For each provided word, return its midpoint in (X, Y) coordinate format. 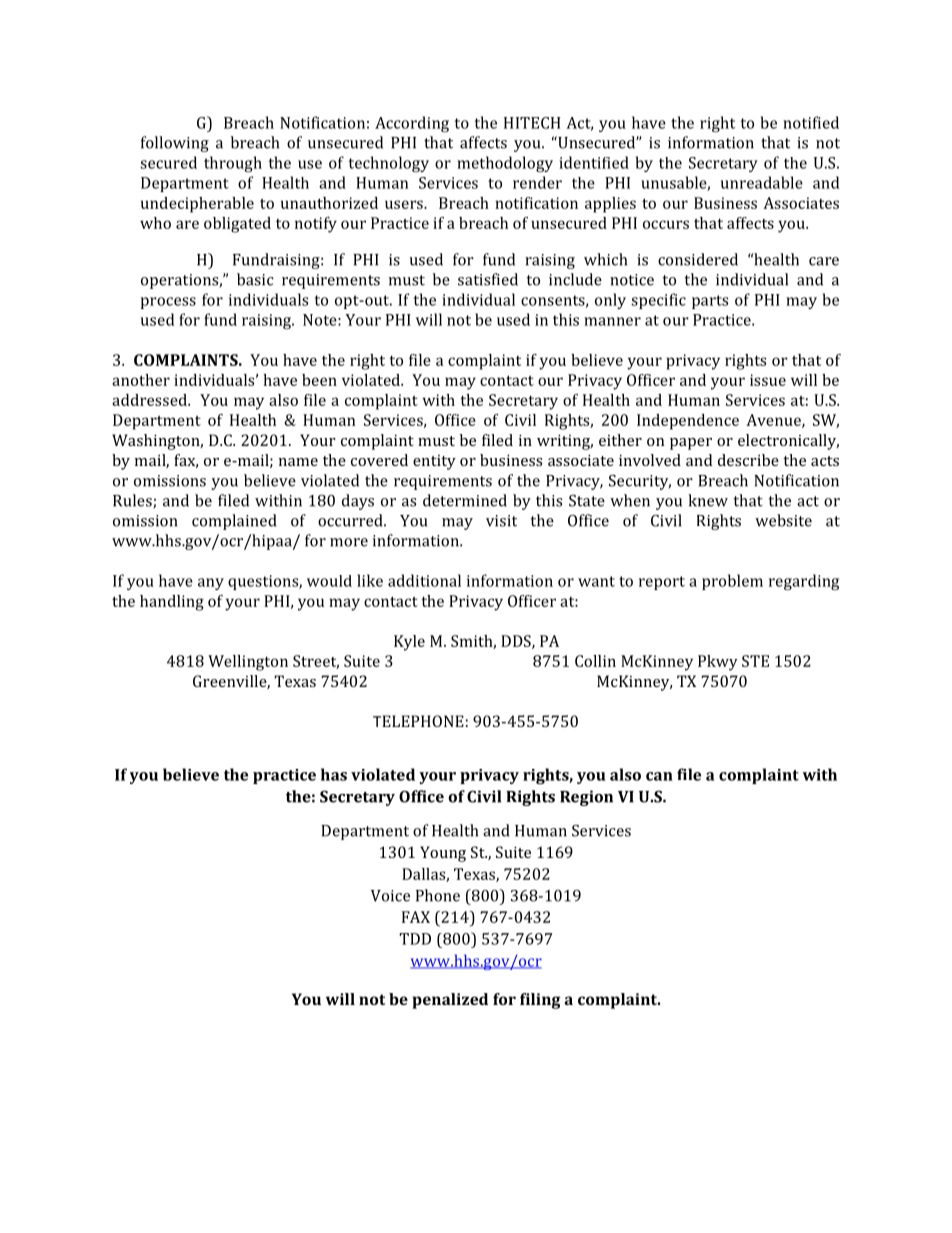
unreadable (762, 182)
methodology (505, 164)
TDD (415, 939)
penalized (450, 1001)
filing (540, 1001)
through (233, 164)
